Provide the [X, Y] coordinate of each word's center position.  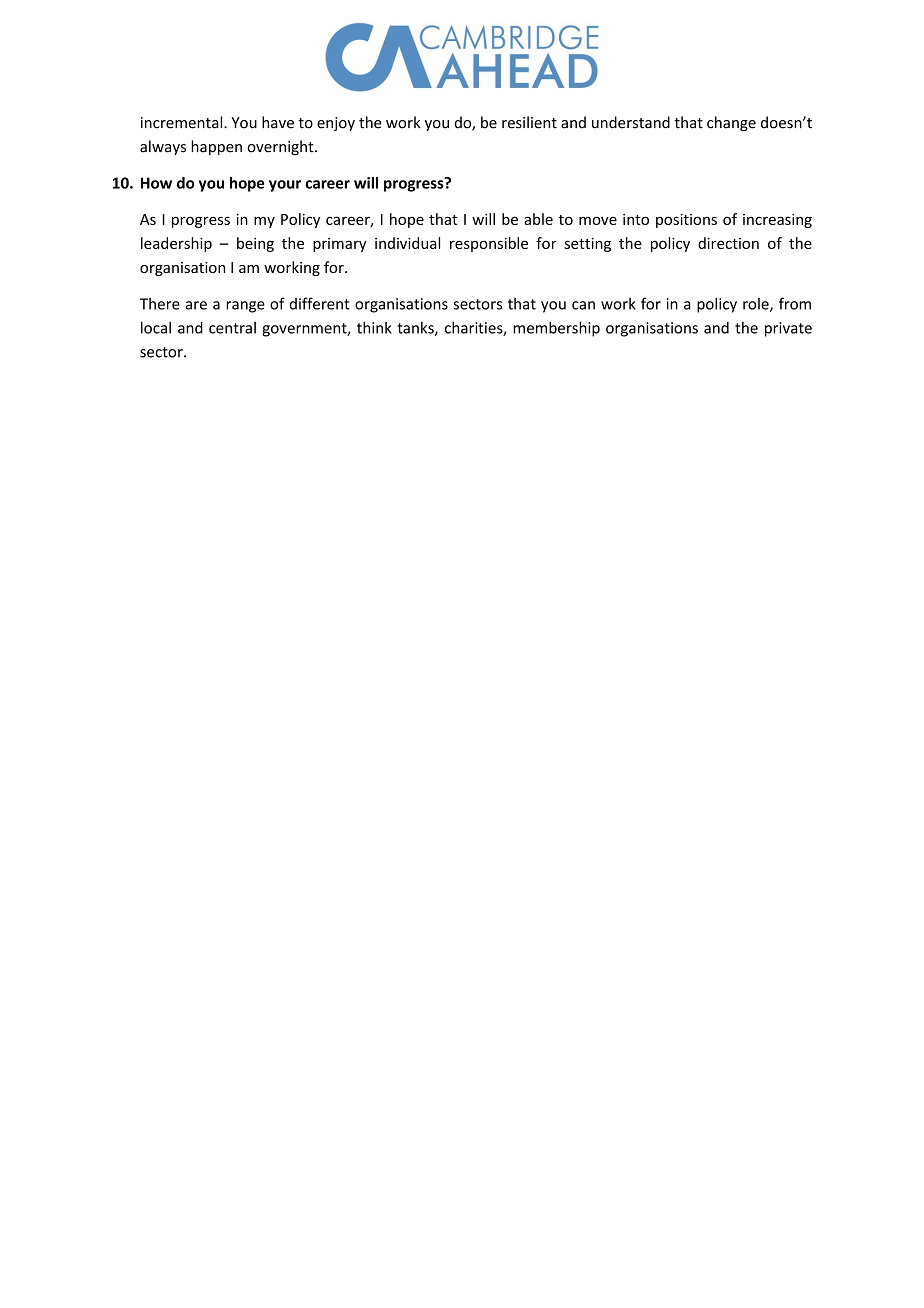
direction [728, 243]
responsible [489, 244]
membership [556, 329]
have [278, 122]
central [232, 327]
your [285, 186]
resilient [529, 122]
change [731, 123]
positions [686, 220]
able [538, 219]
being [255, 244]
